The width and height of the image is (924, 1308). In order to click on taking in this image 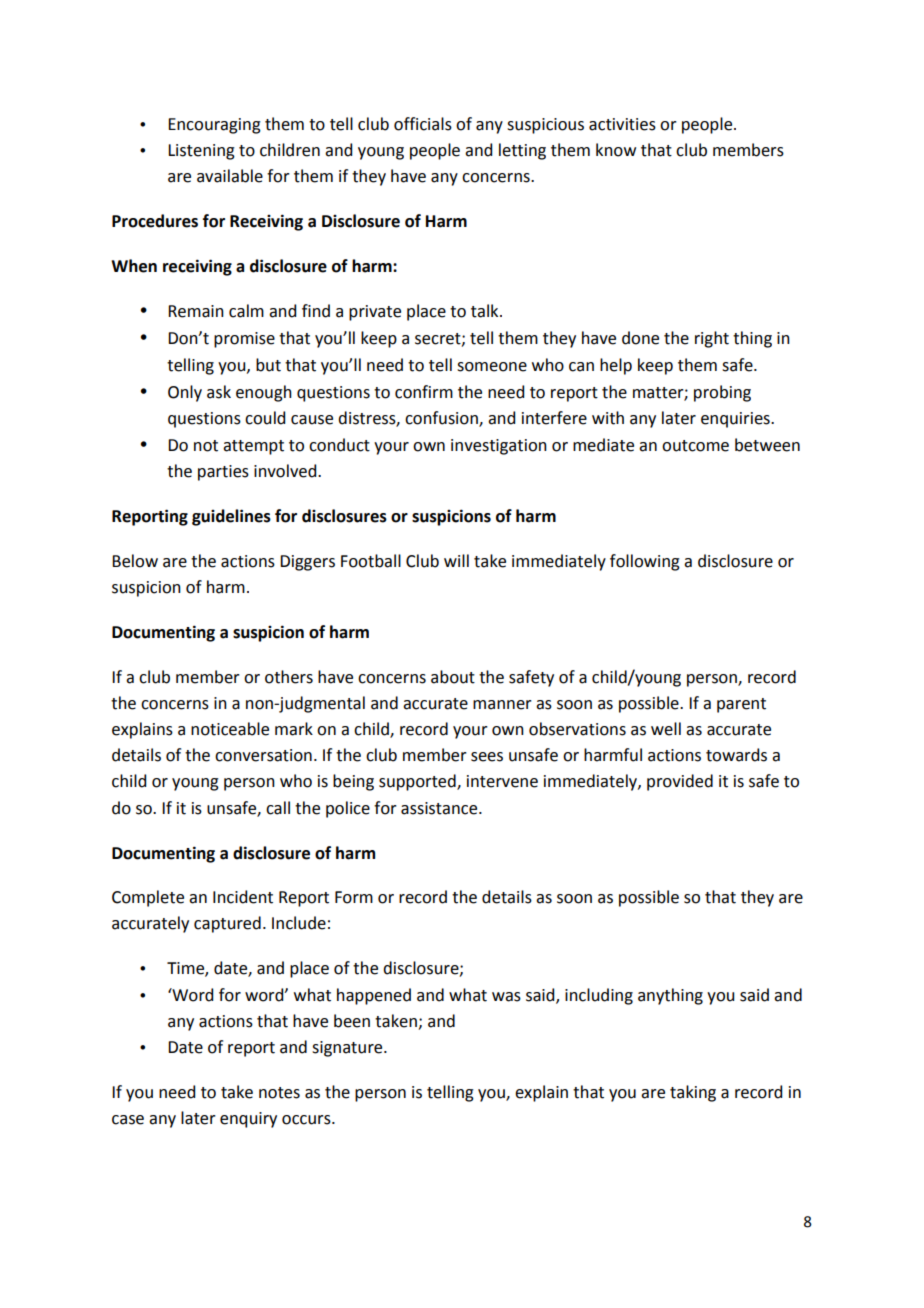, I will do `click(693, 1093)`.
